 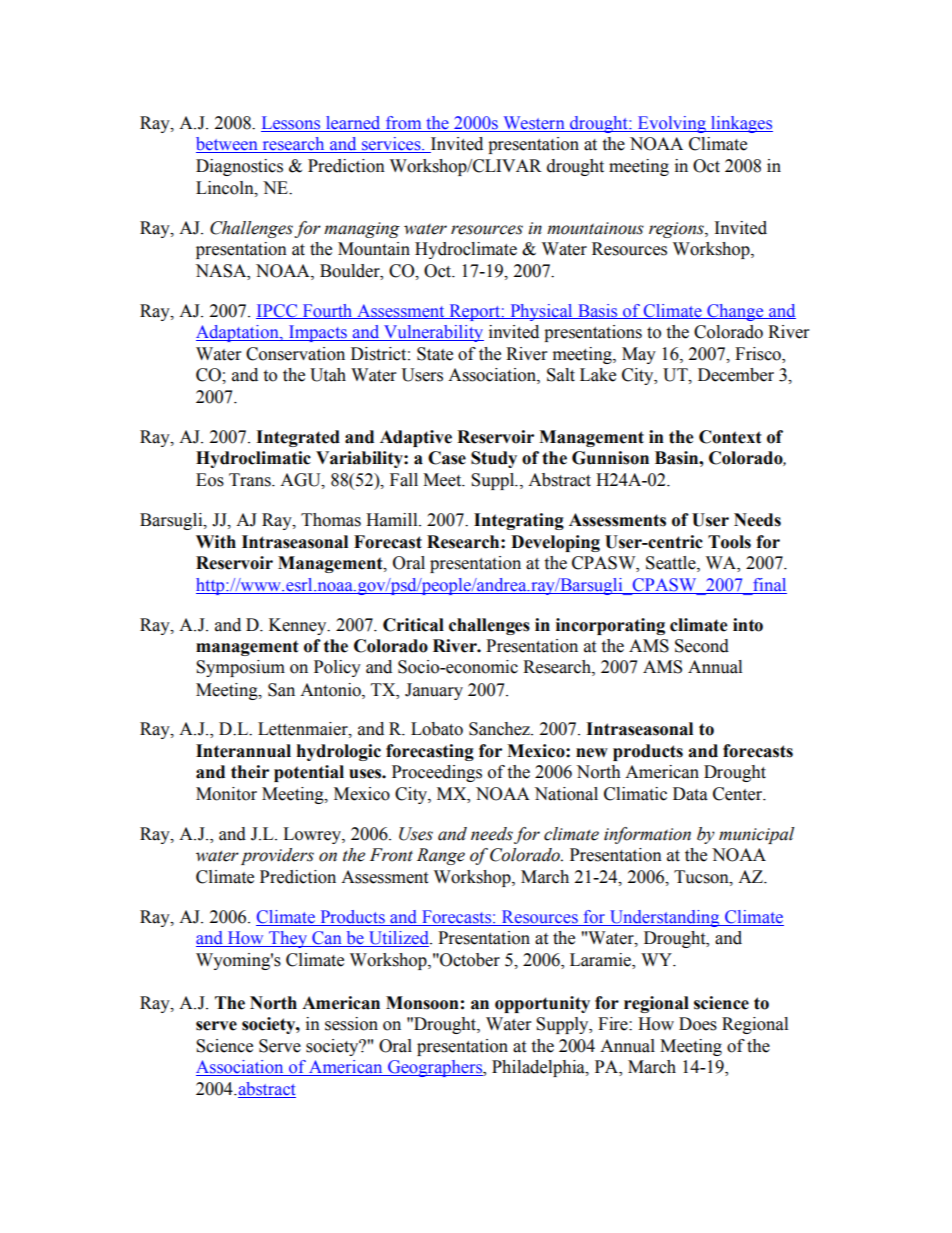 What do you see at coordinates (250, 772) in the screenshot?
I see `their` at bounding box center [250, 772].
